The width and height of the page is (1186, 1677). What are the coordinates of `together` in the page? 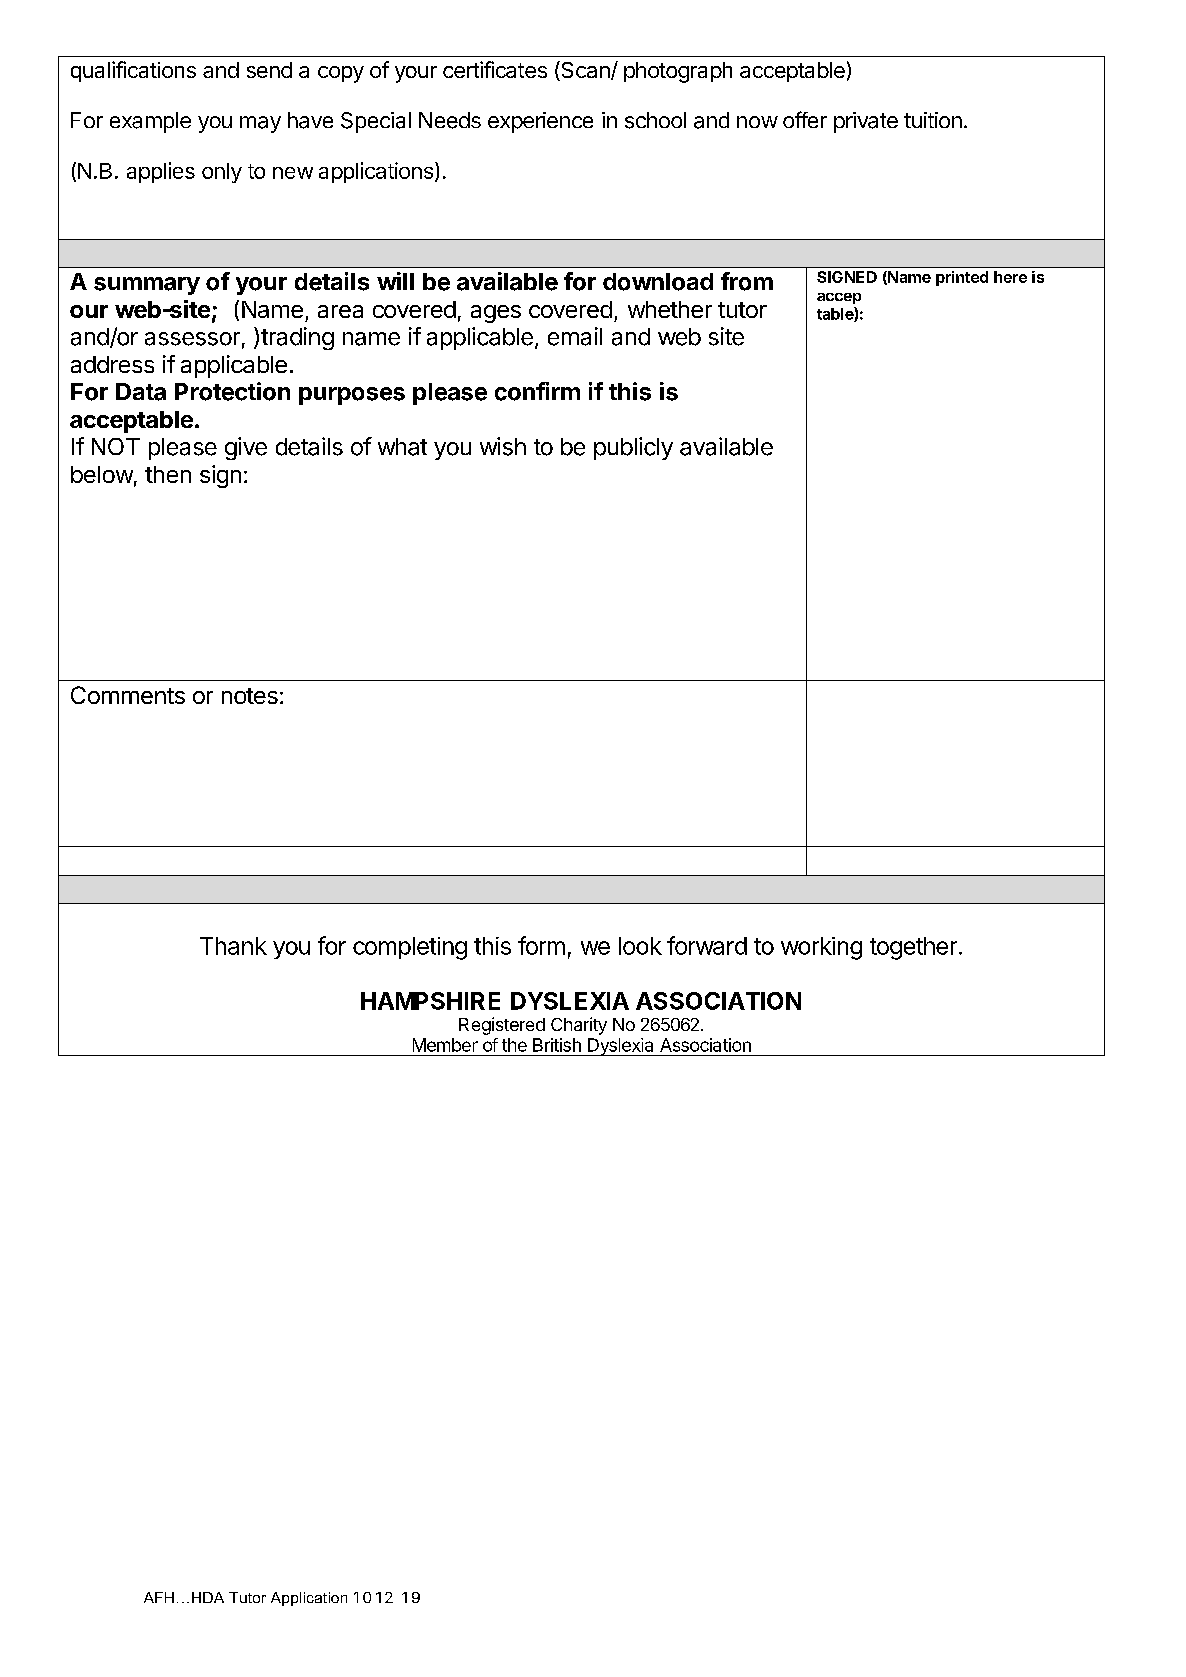 It's located at (913, 948).
